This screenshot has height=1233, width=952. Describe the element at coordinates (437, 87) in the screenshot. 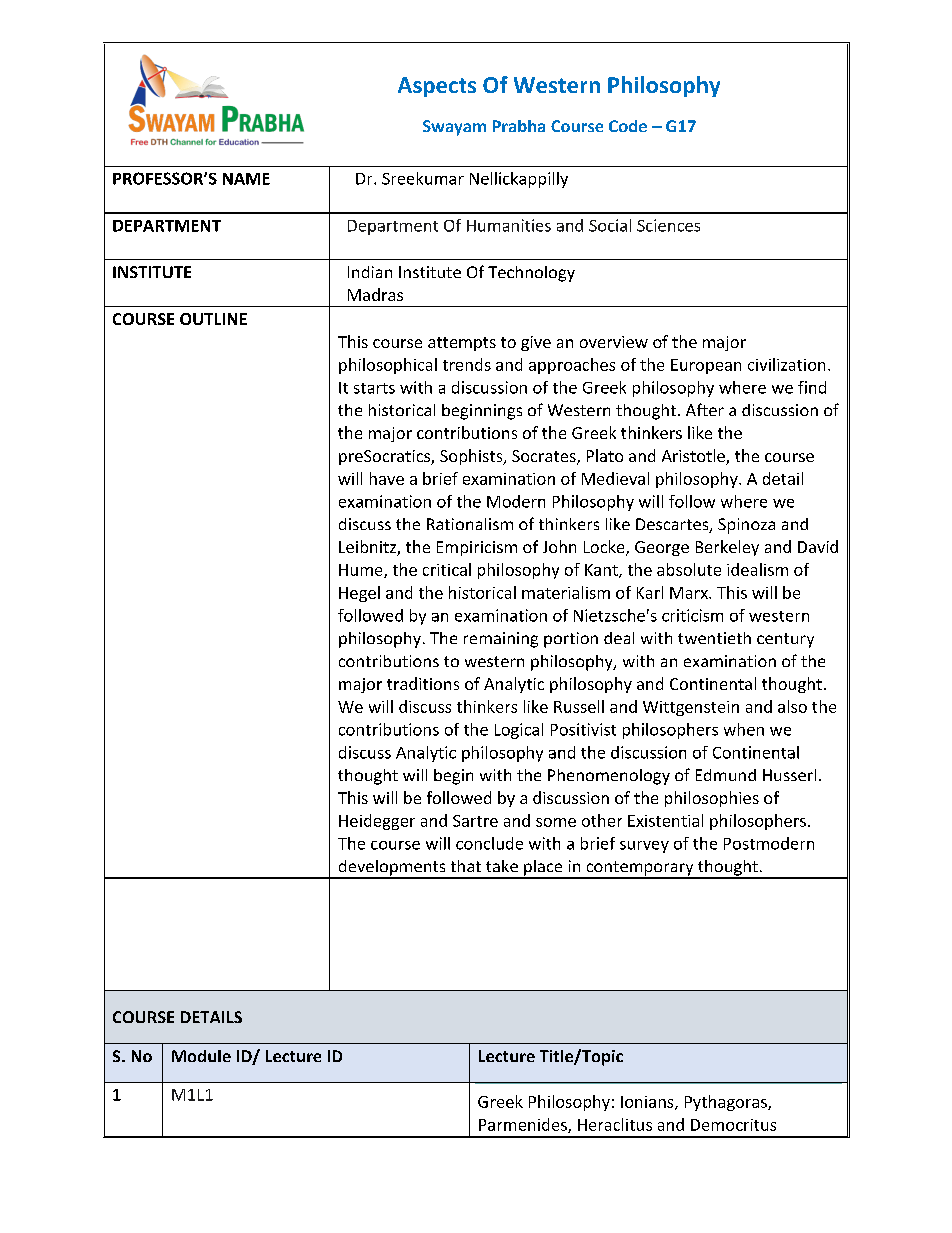

I see `Aspects` at that location.
